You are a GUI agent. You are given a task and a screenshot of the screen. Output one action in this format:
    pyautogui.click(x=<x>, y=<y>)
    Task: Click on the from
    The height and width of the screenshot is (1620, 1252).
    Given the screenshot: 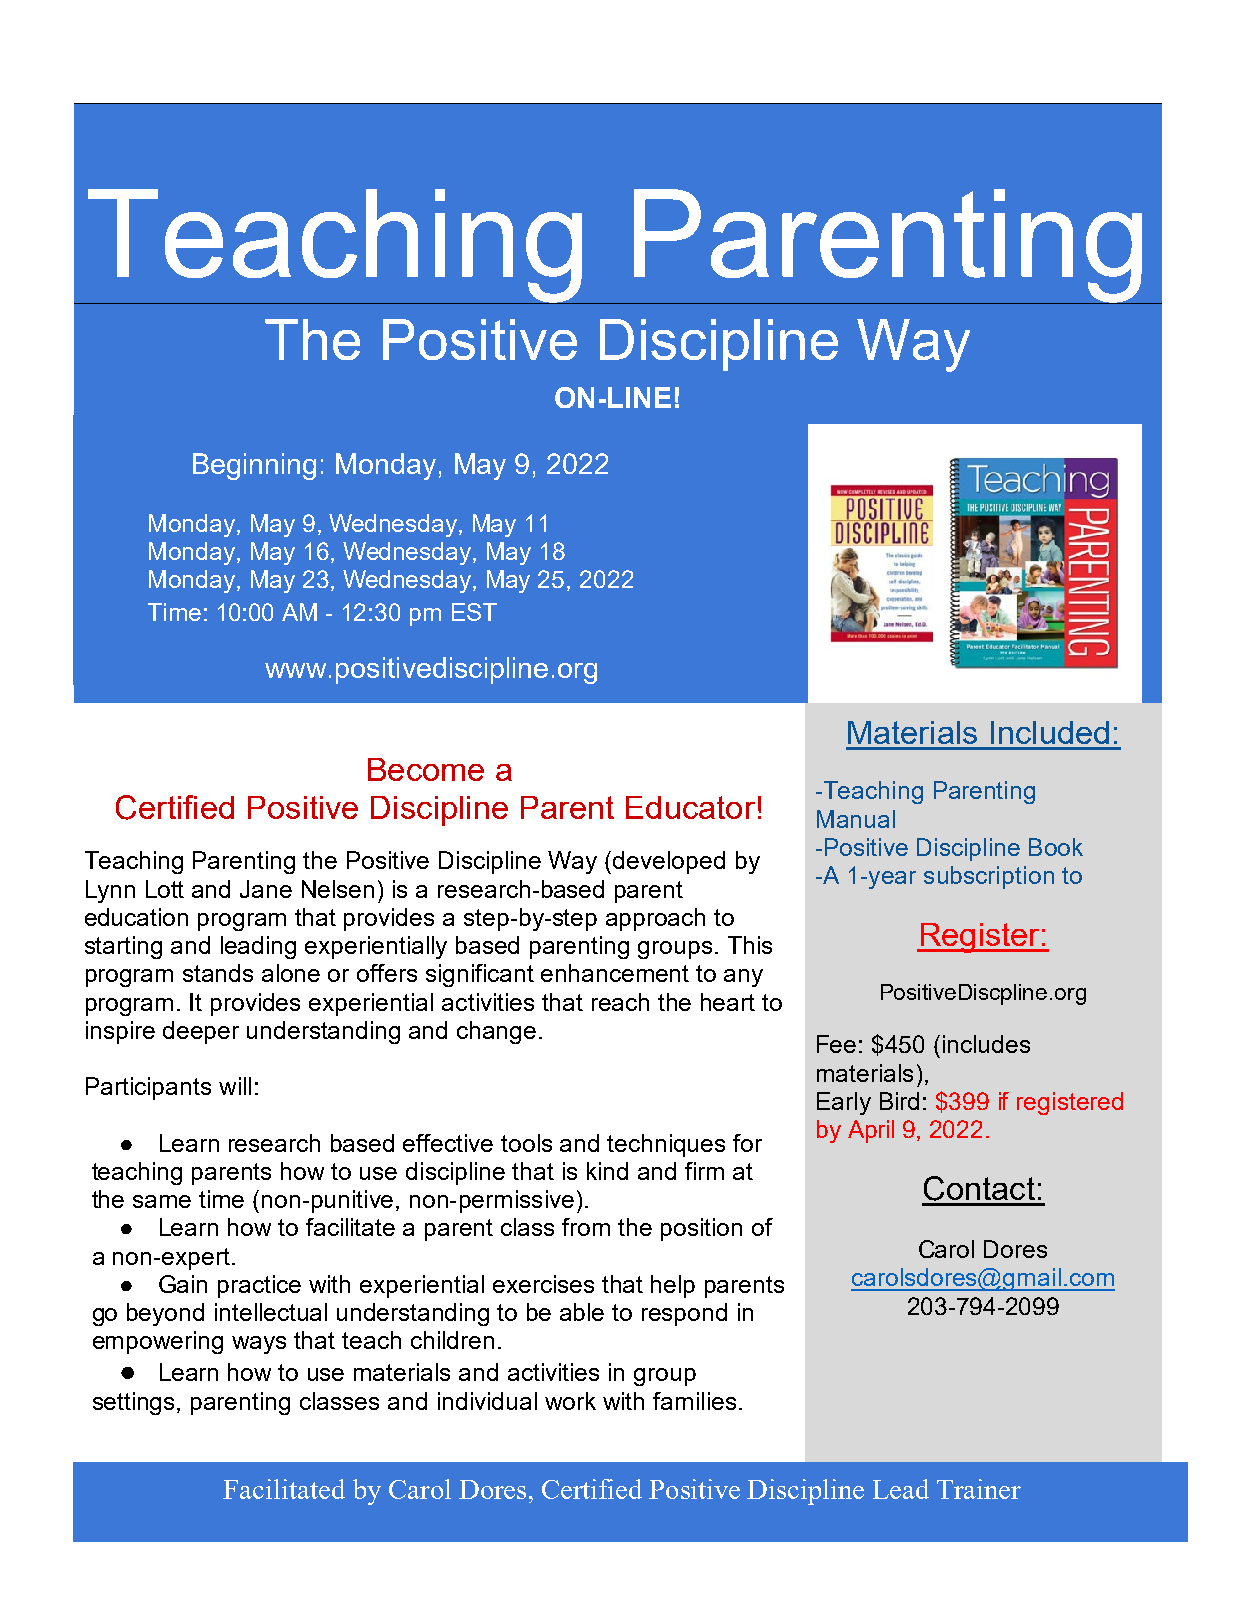 What is the action you would take?
    pyautogui.click(x=586, y=1227)
